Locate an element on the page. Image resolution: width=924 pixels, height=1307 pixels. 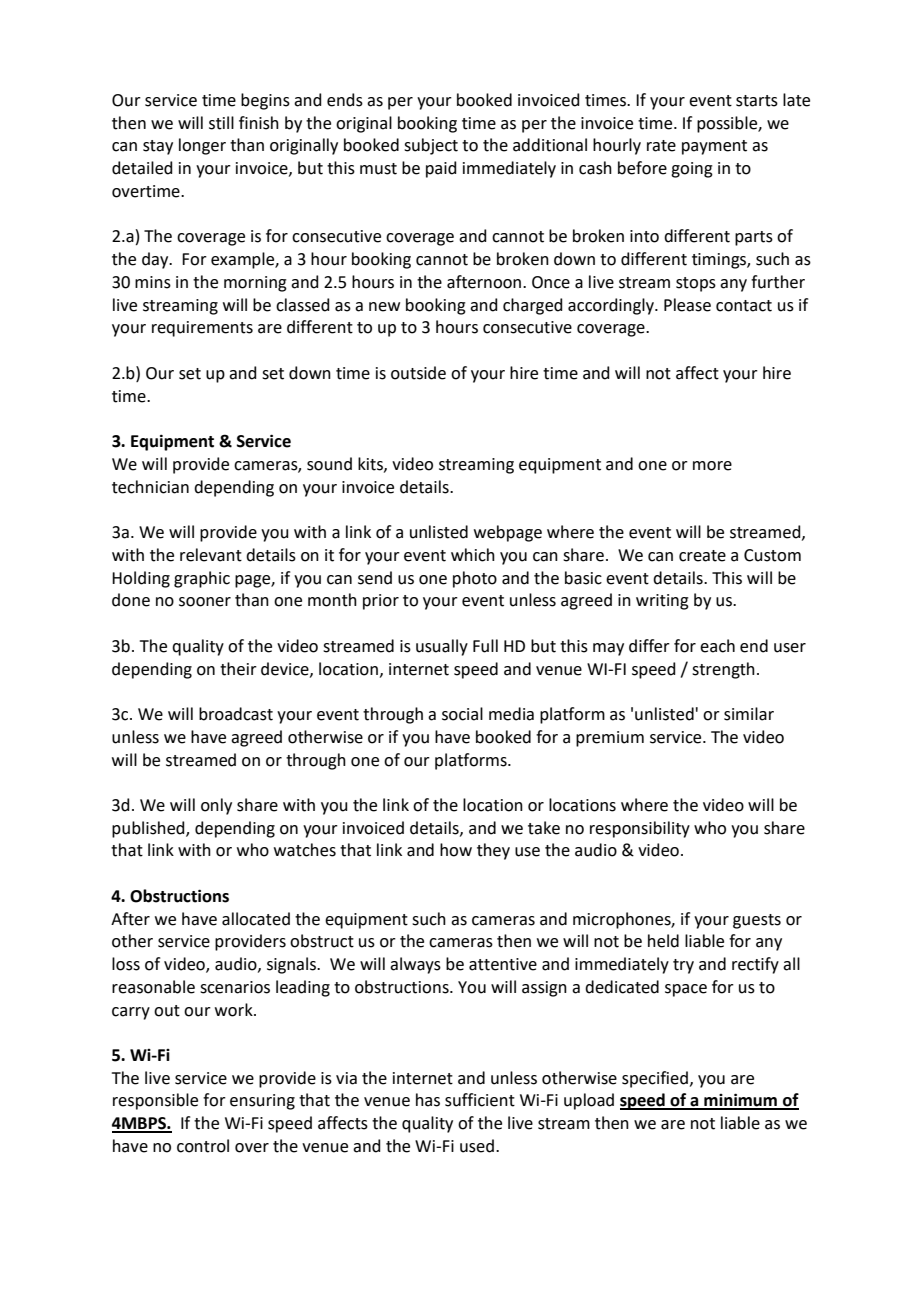
more is located at coordinates (712, 466).
